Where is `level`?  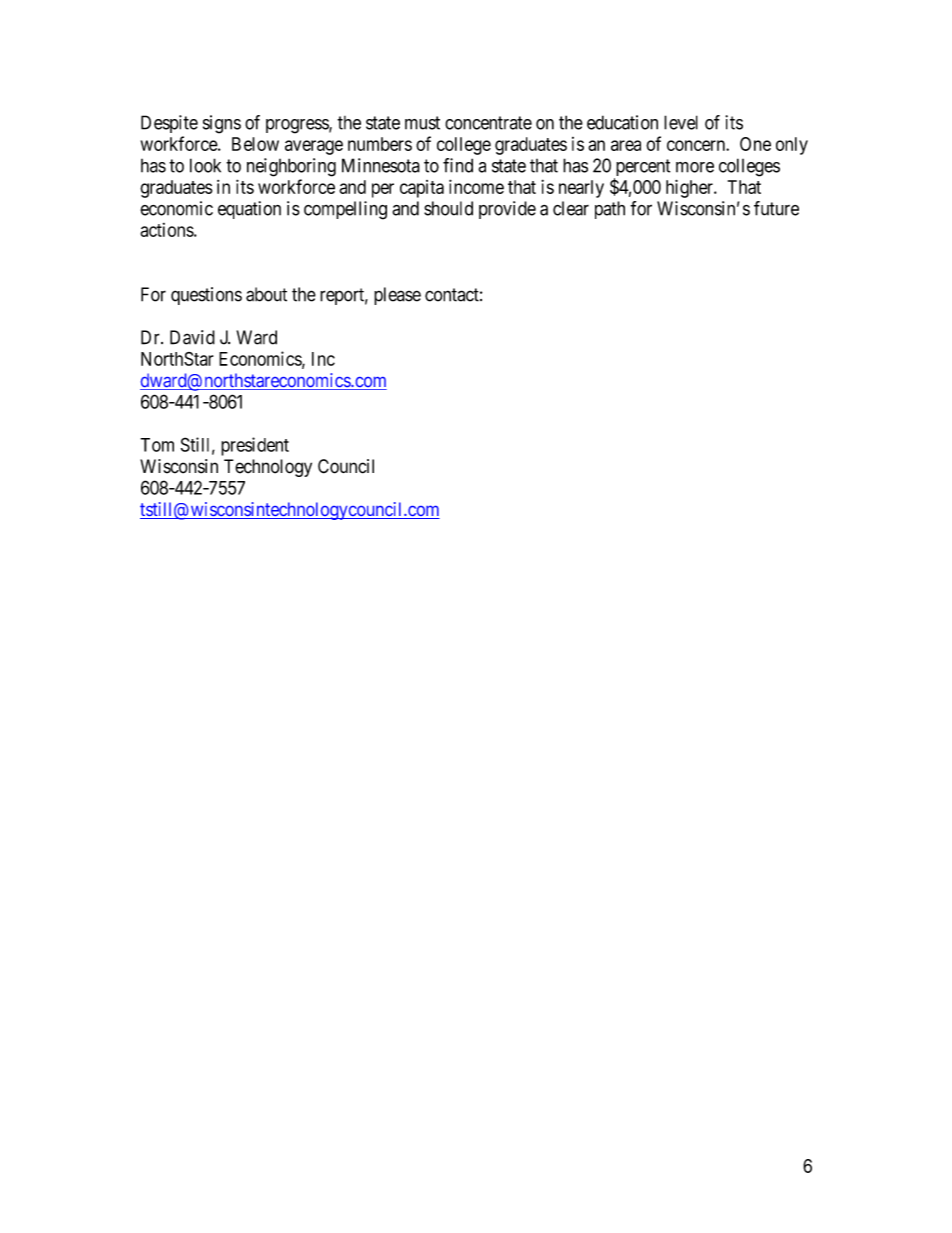
level is located at coordinates (681, 122).
